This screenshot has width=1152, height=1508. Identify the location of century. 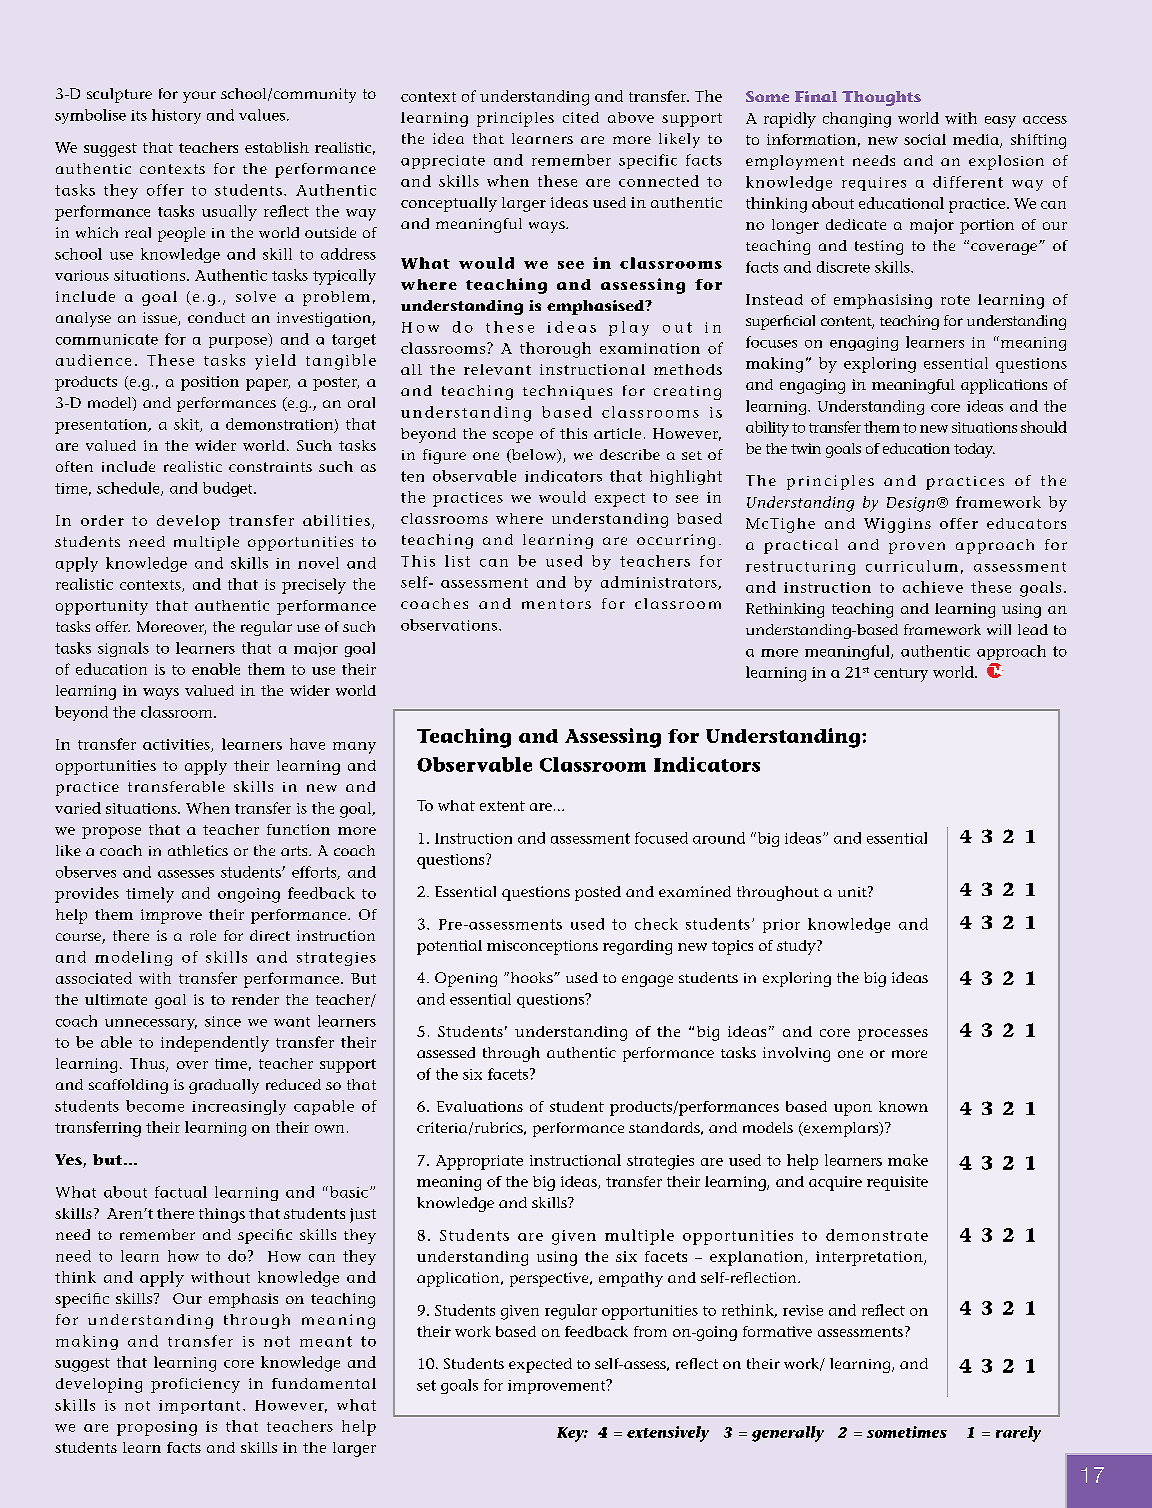
(901, 675).
